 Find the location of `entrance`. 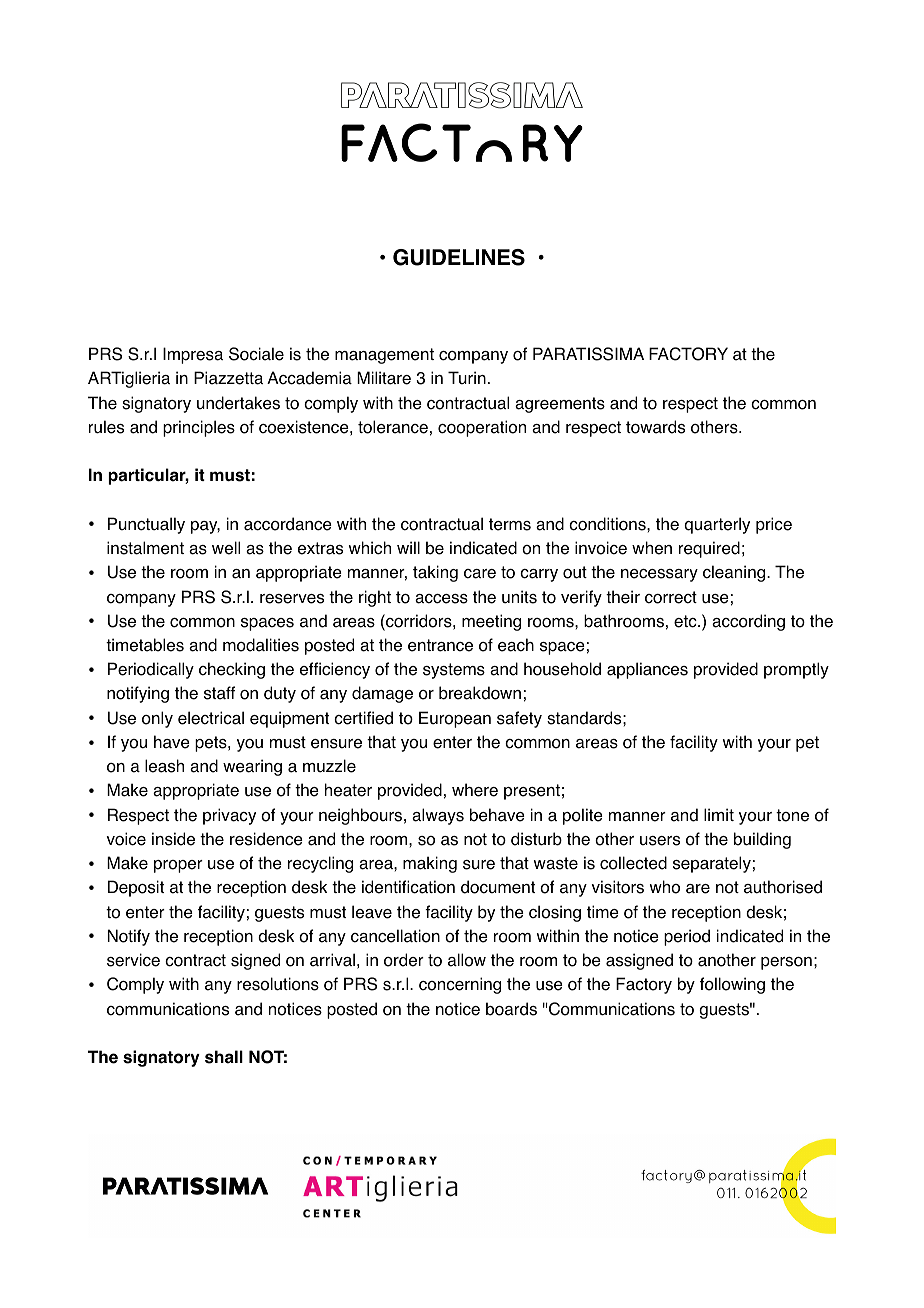

entrance is located at coordinates (440, 645).
